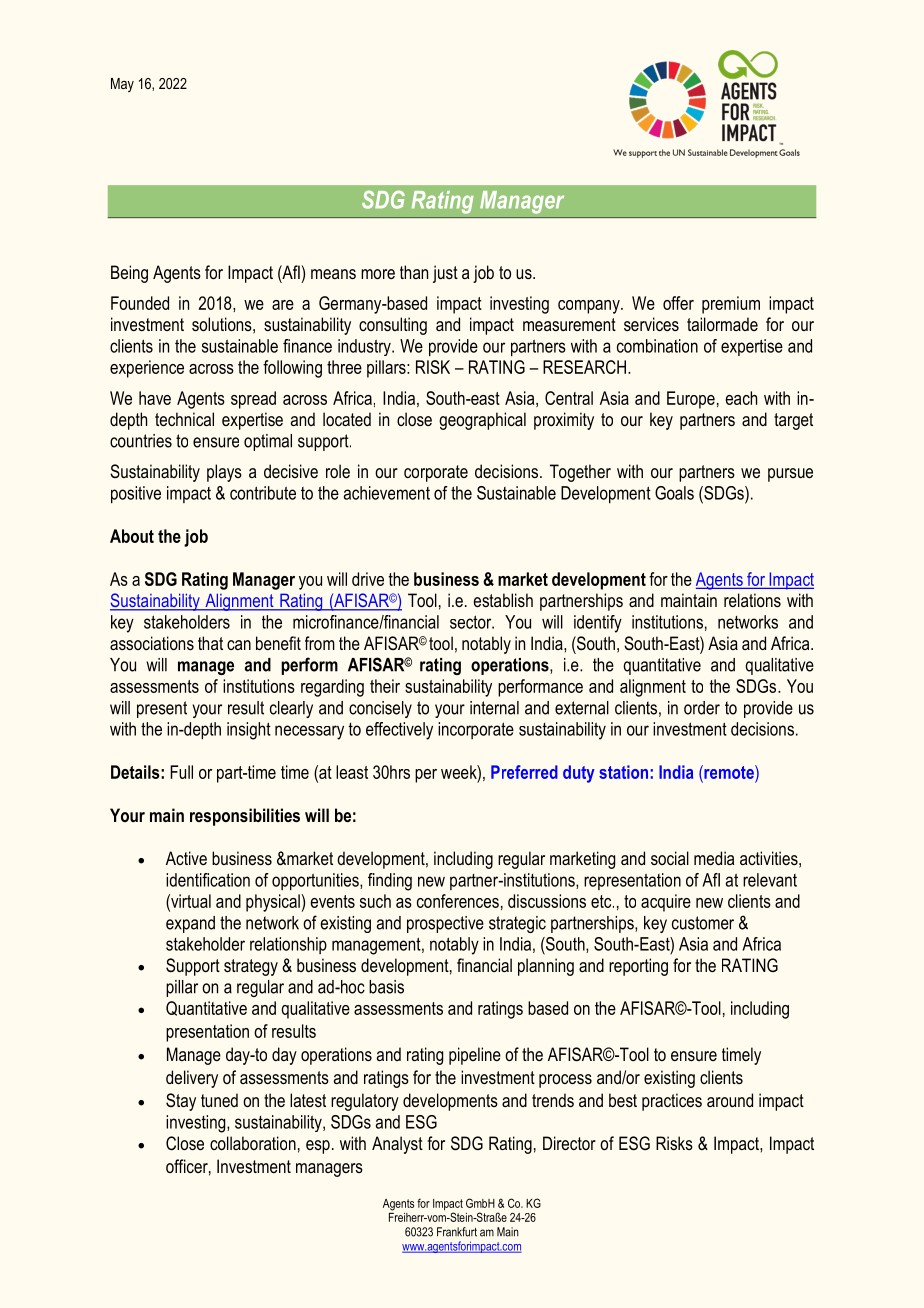 The width and height of the image is (924, 1308). What do you see at coordinates (186, 858) in the image?
I see `Active` at bounding box center [186, 858].
